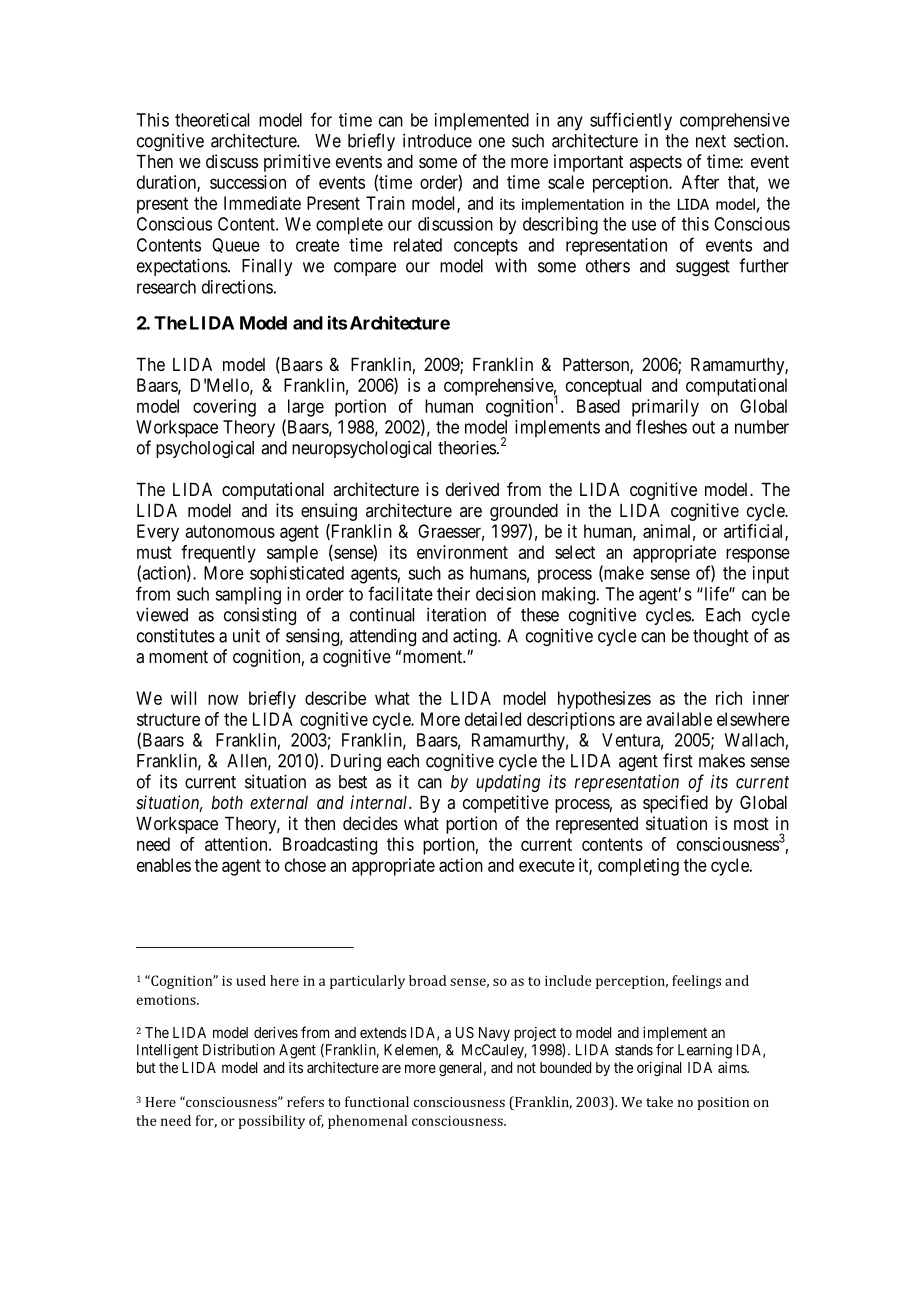 The image size is (924, 1308). What do you see at coordinates (437, 140) in the screenshot?
I see `introduce` at bounding box center [437, 140].
